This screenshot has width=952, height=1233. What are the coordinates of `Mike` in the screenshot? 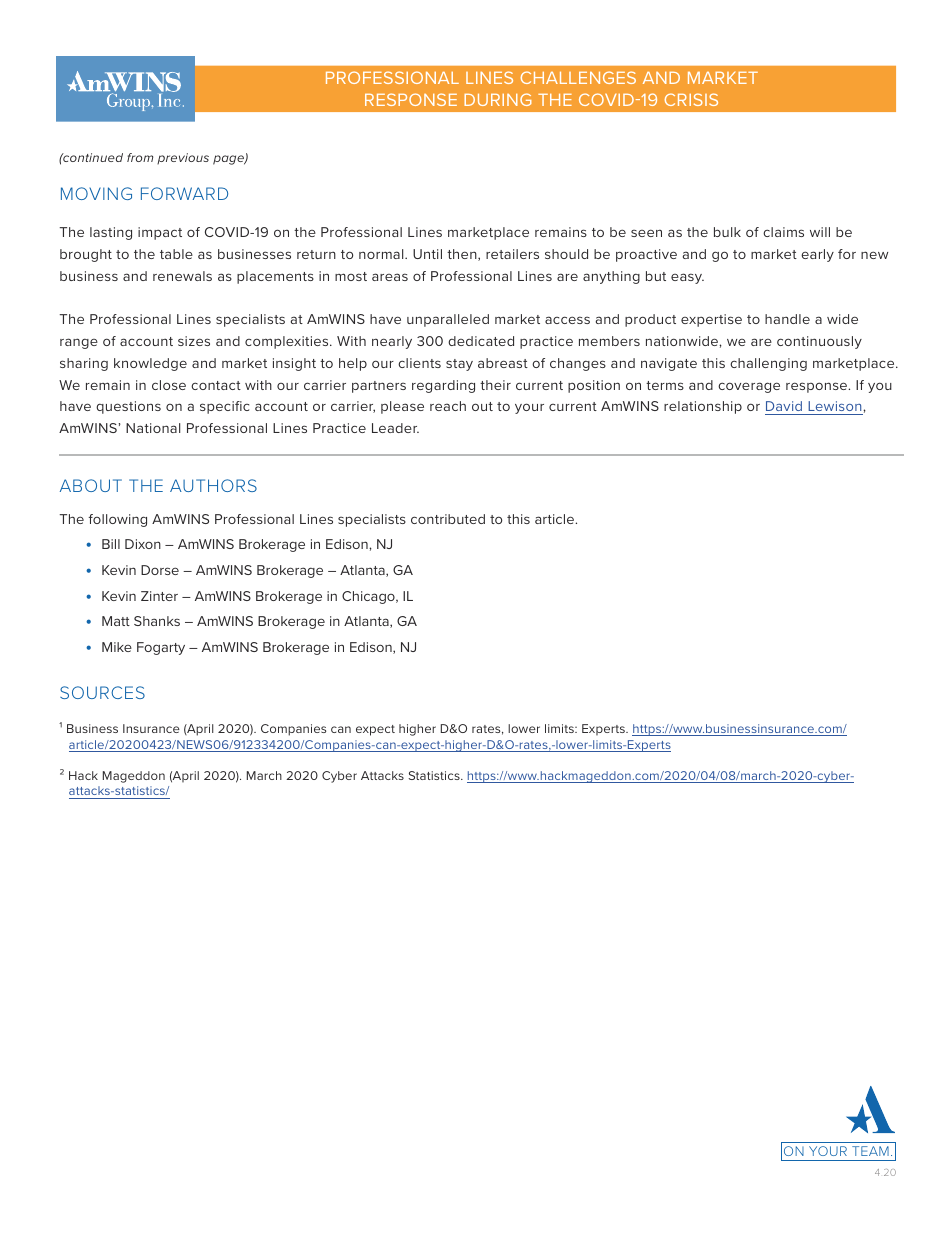 It's located at (117, 647).
